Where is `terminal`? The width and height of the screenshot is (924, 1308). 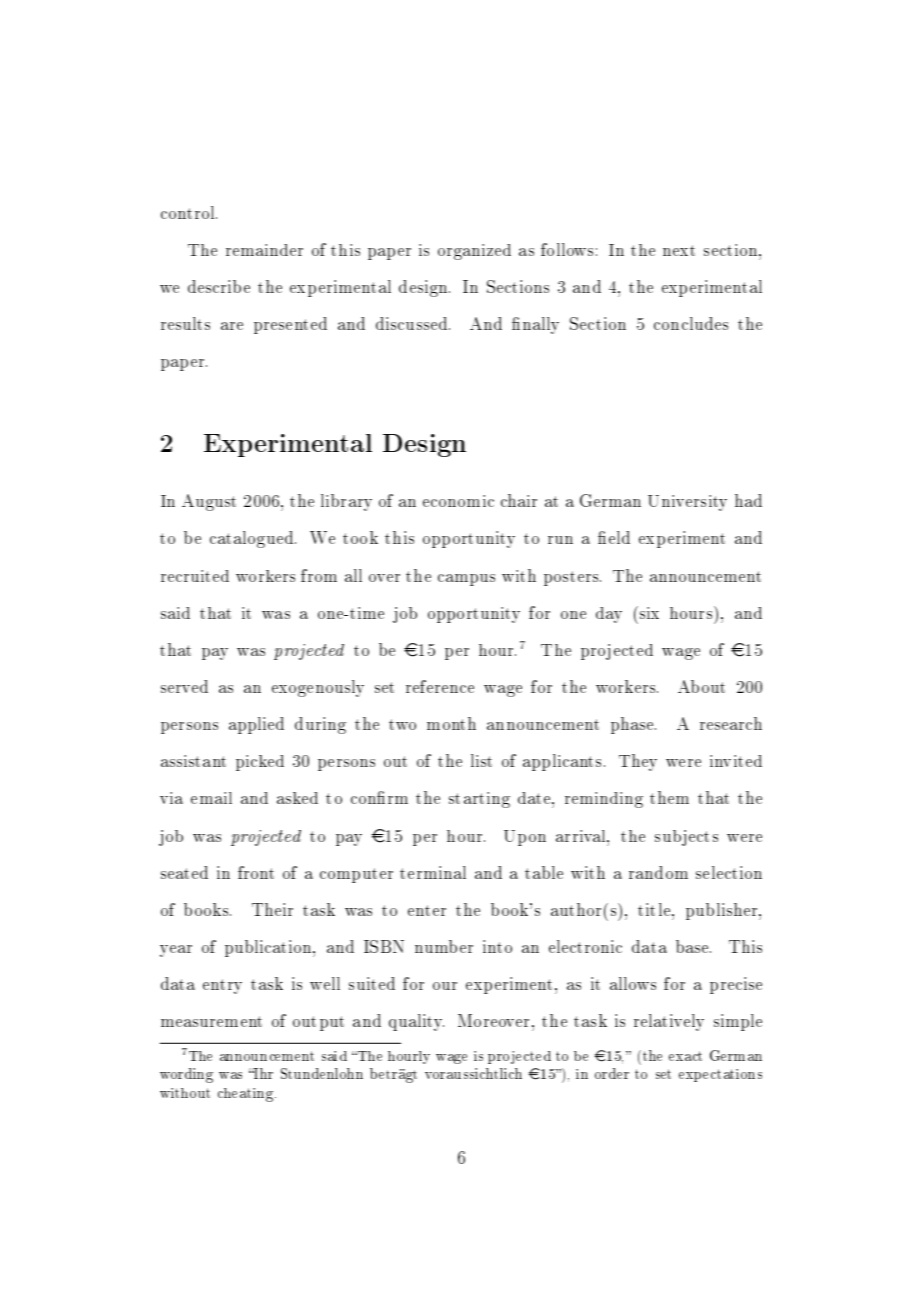 terminal is located at coordinates (433, 872).
